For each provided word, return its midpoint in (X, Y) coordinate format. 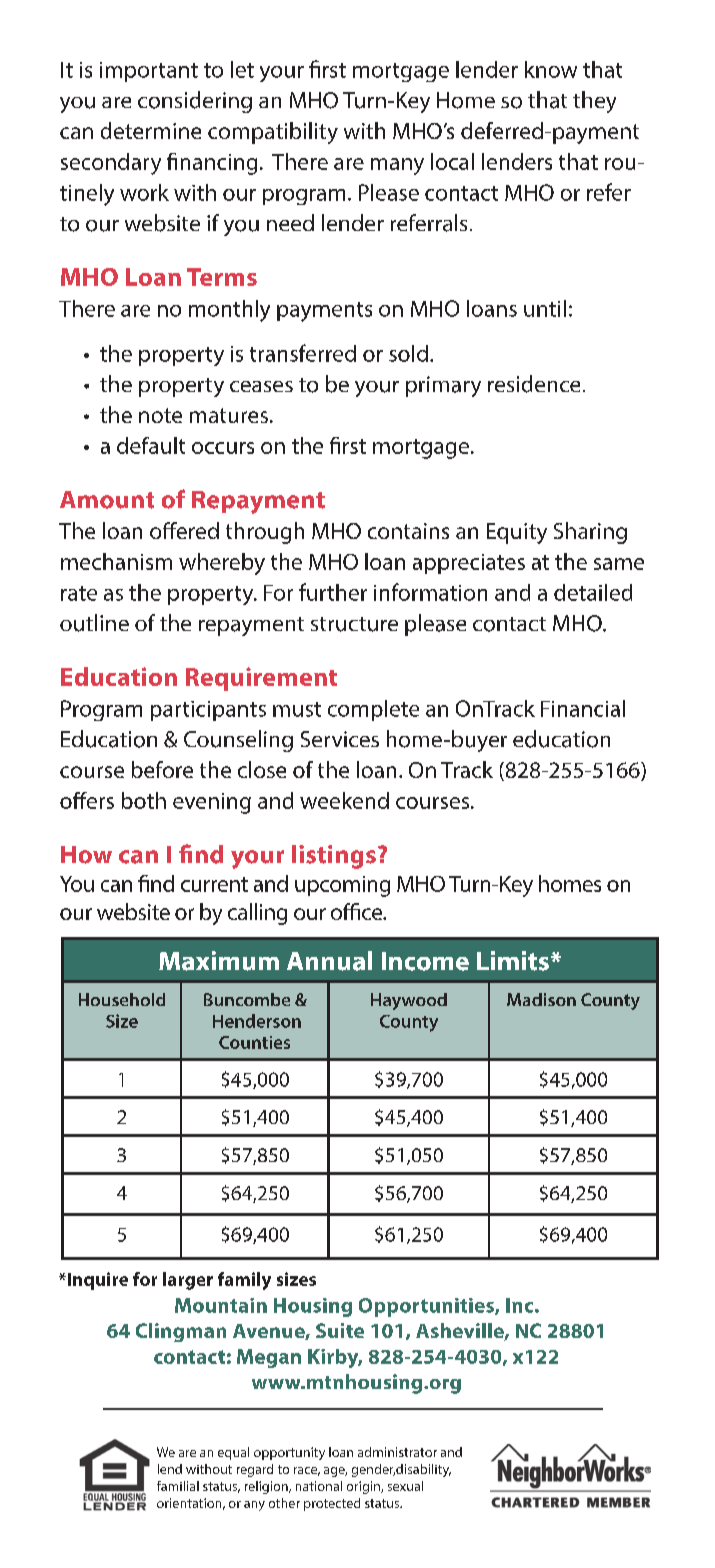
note (160, 415)
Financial (583, 708)
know (551, 69)
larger (188, 1281)
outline (94, 623)
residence (534, 384)
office (358, 911)
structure (354, 624)
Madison (541, 999)
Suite (340, 1330)
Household (122, 999)
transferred (303, 353)
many (397, 166)
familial (178, 1486)
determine (151, 130)
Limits (513, 961)
